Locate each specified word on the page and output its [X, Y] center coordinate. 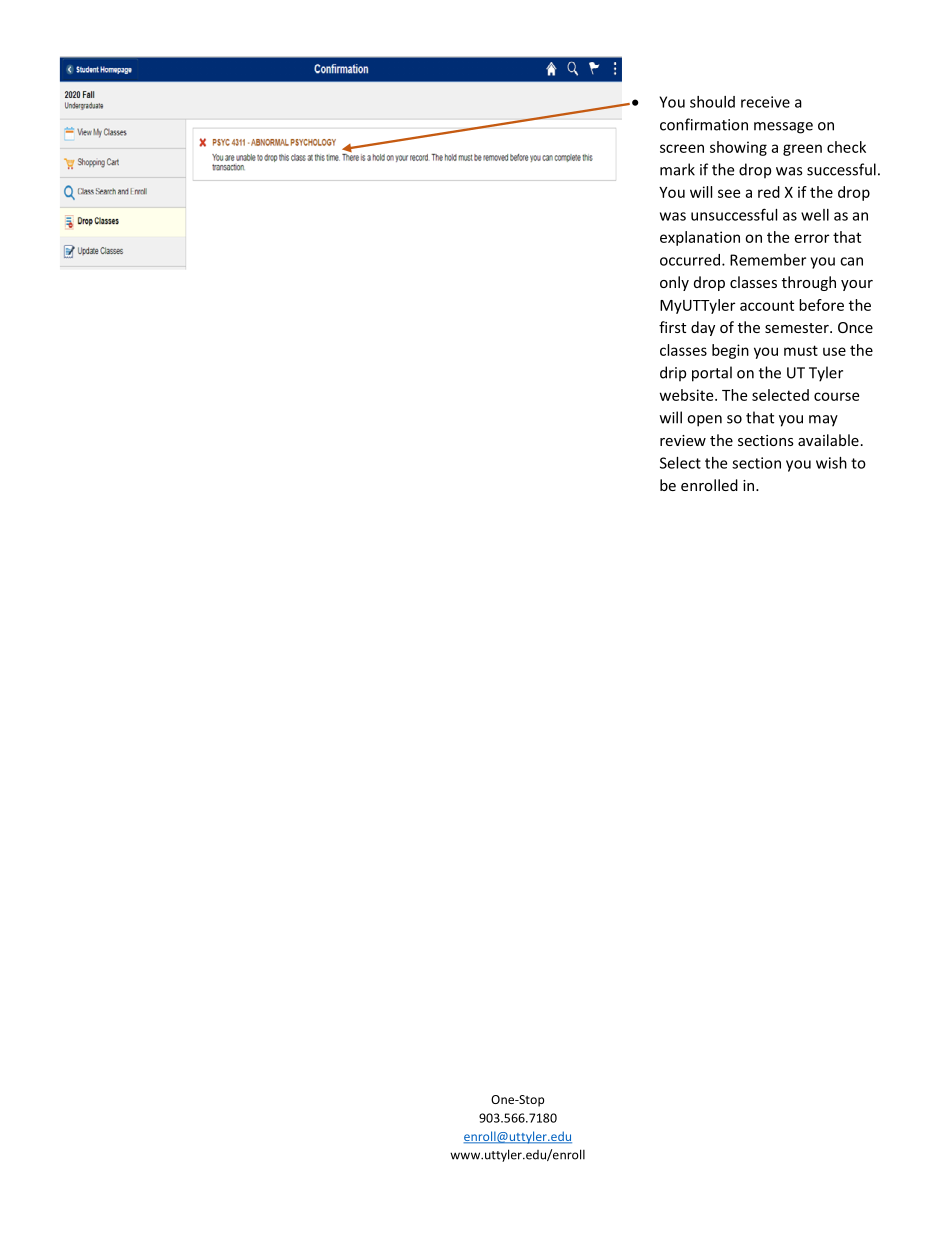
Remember [768, 260]
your [857, 285]
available [828, 440]
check [846, 147]
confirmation [704, 124]
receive [765, 102]
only [674, 283]
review [683, 440]
